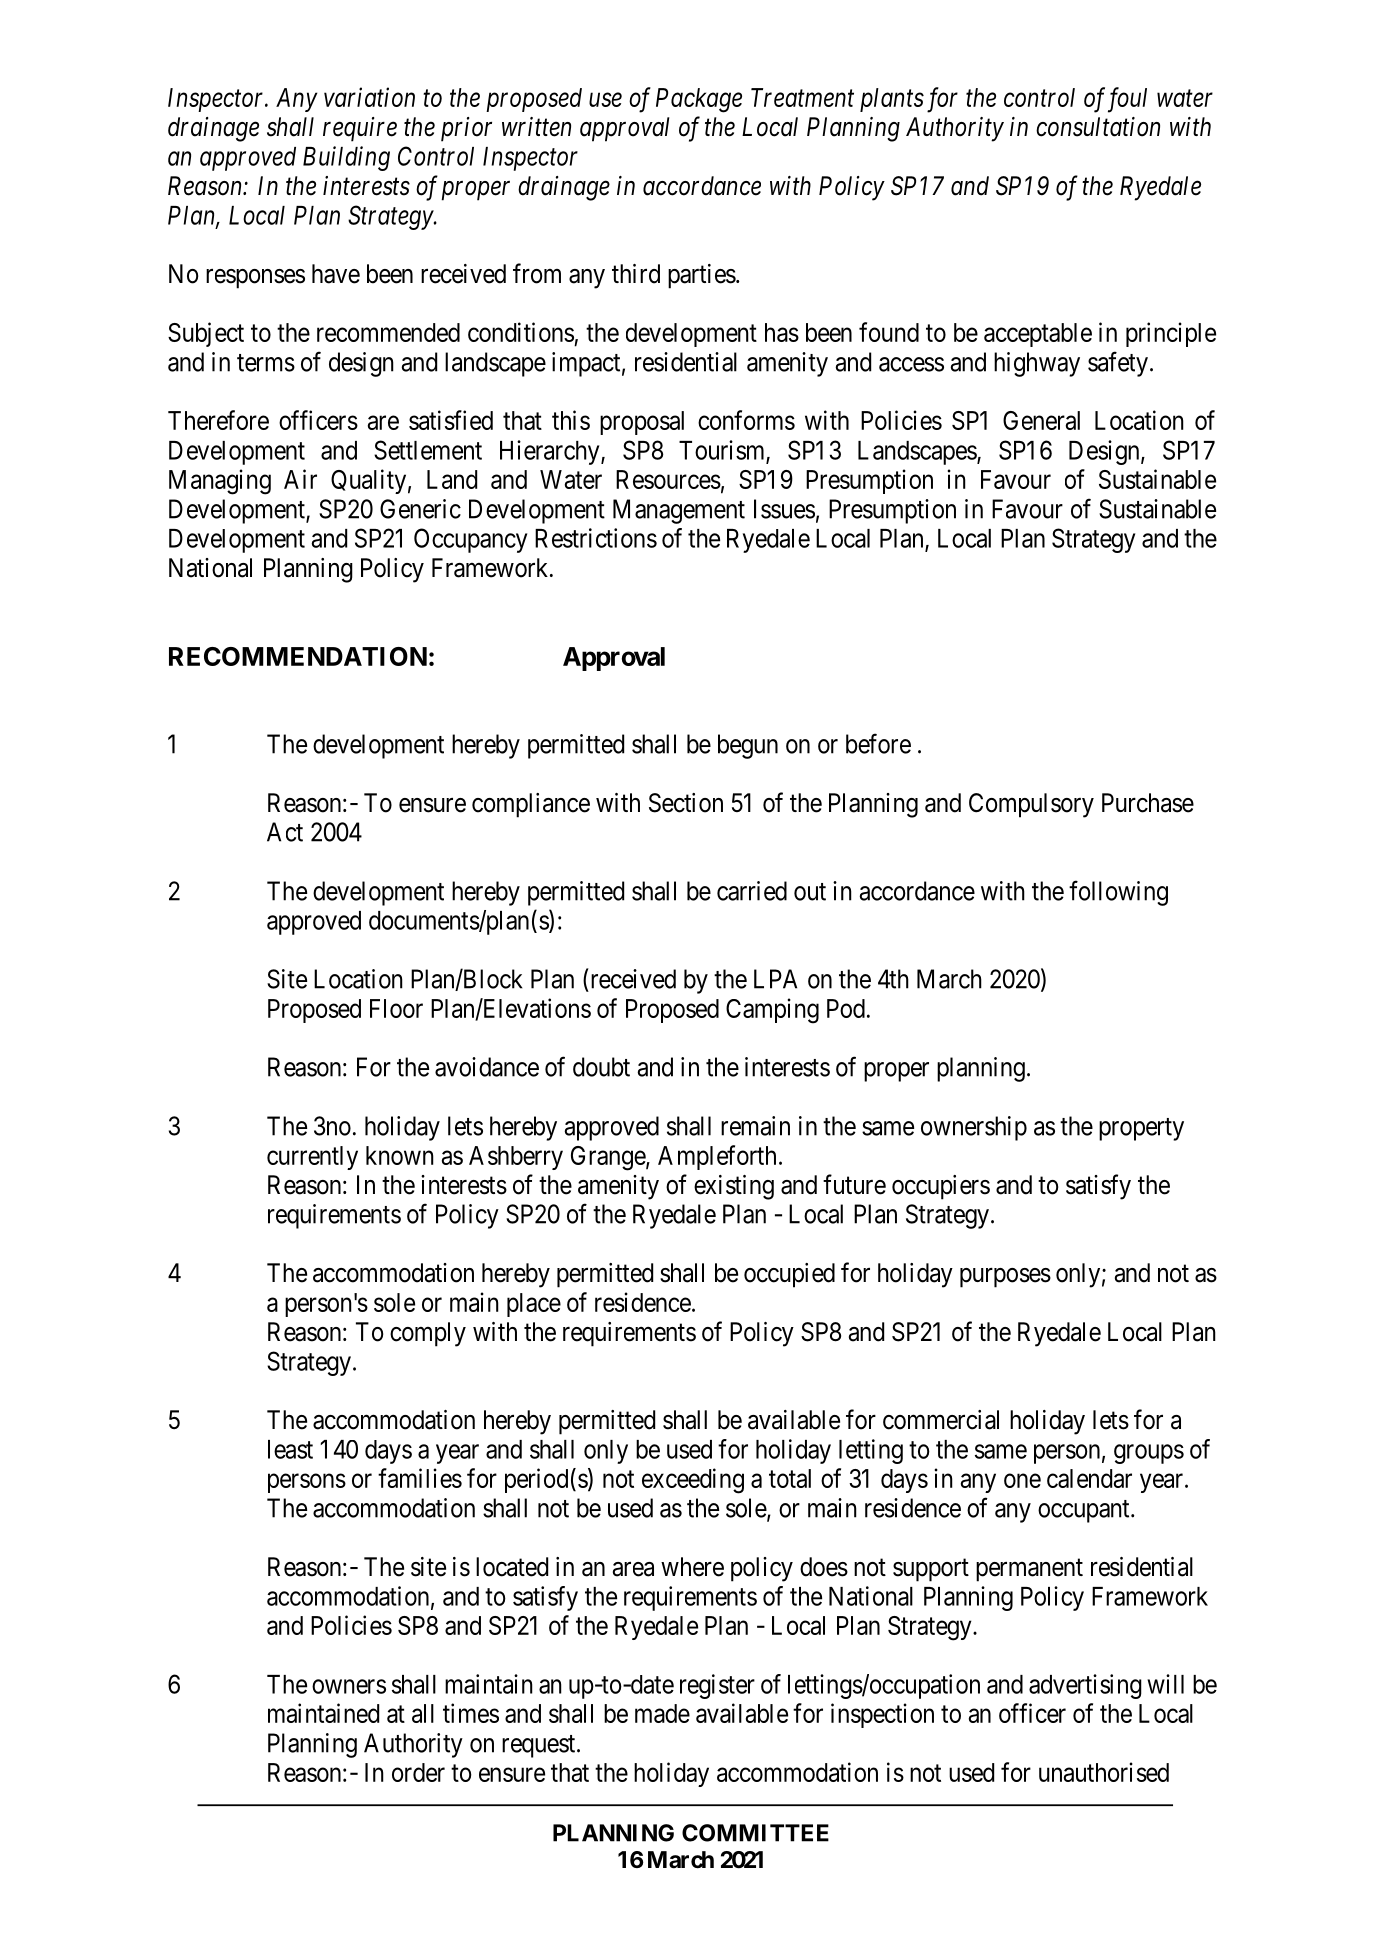 The image size is (1383, 1955). What do you see at coordinates (1118, 893) in the screenshot?
I see `following` at bounding box center [1118, 893].
